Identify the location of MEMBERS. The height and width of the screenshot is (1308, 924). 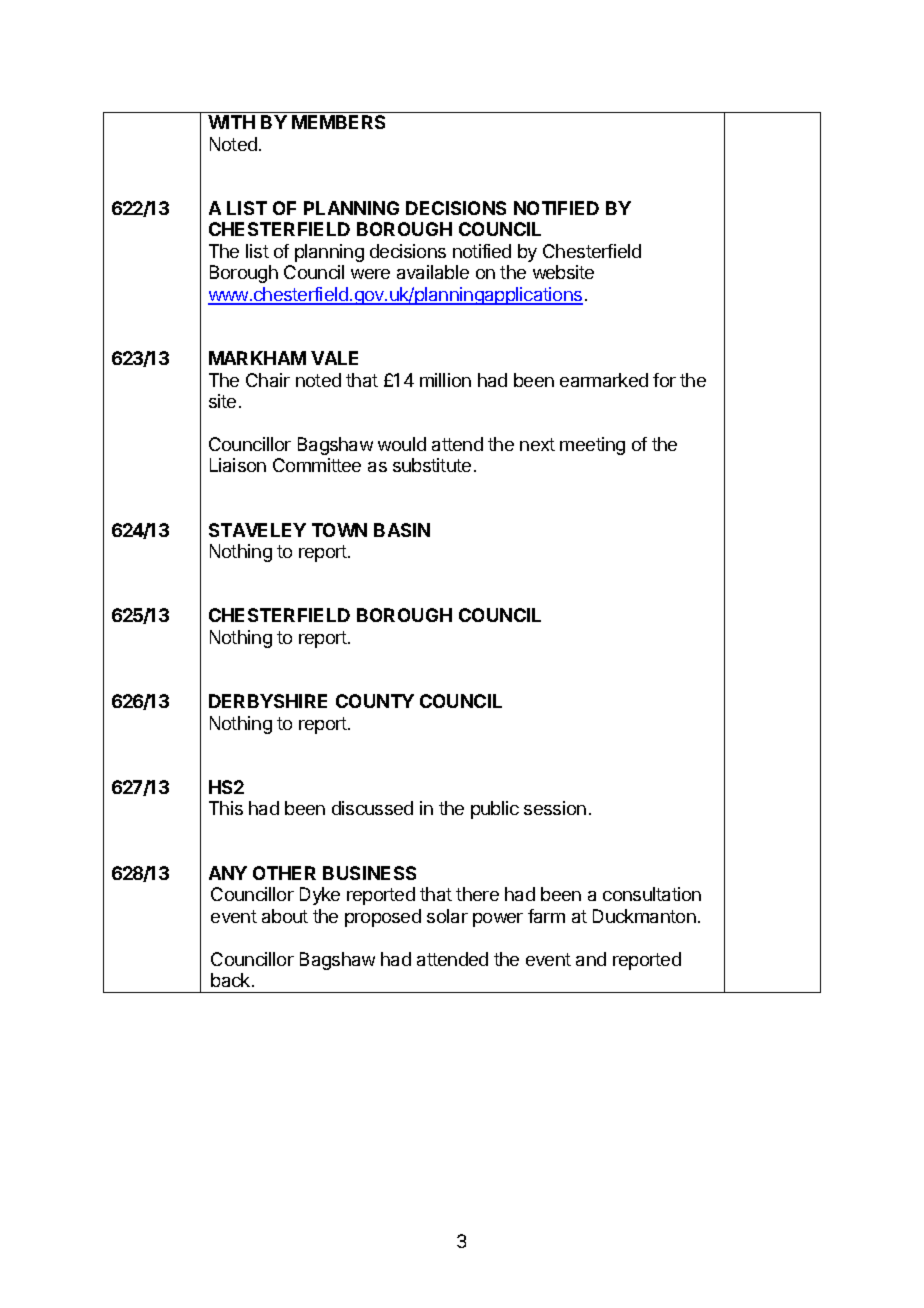
(338, 122).
